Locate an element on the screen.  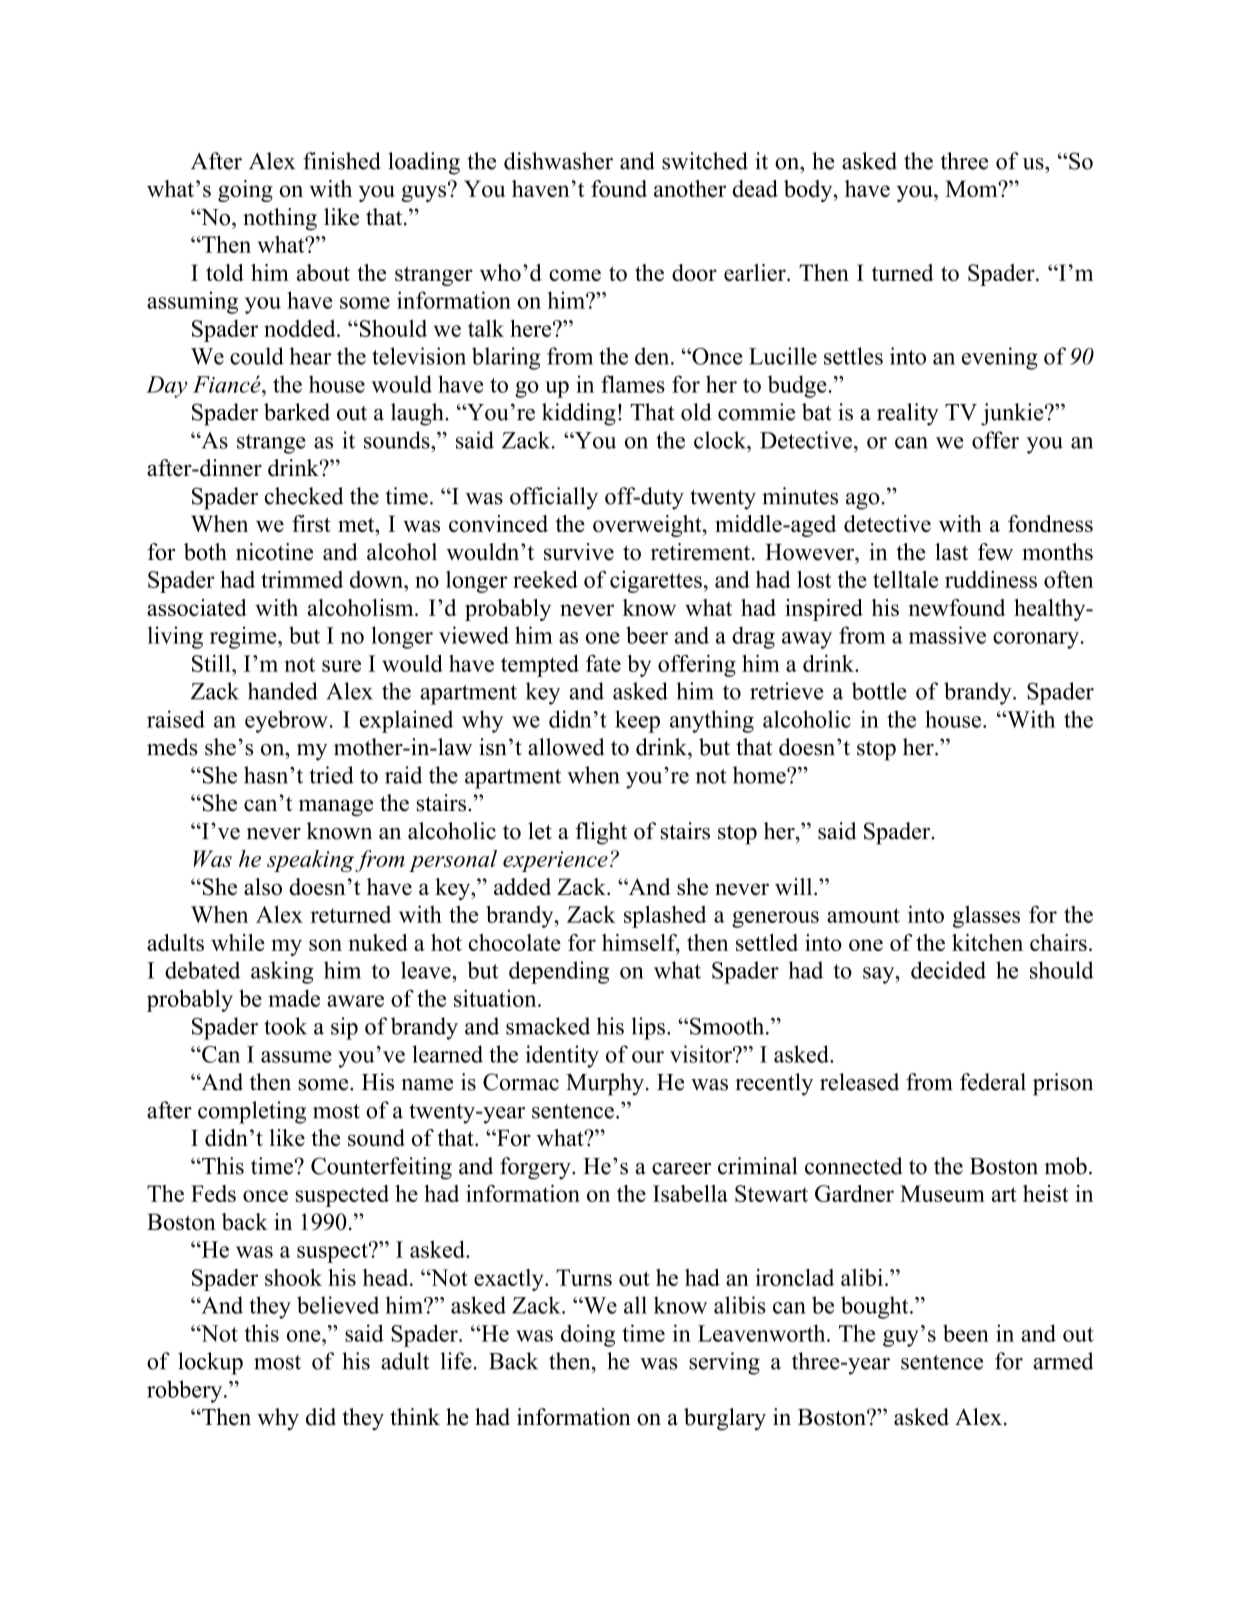
Murphy is located at coordinates (605, 1084).
